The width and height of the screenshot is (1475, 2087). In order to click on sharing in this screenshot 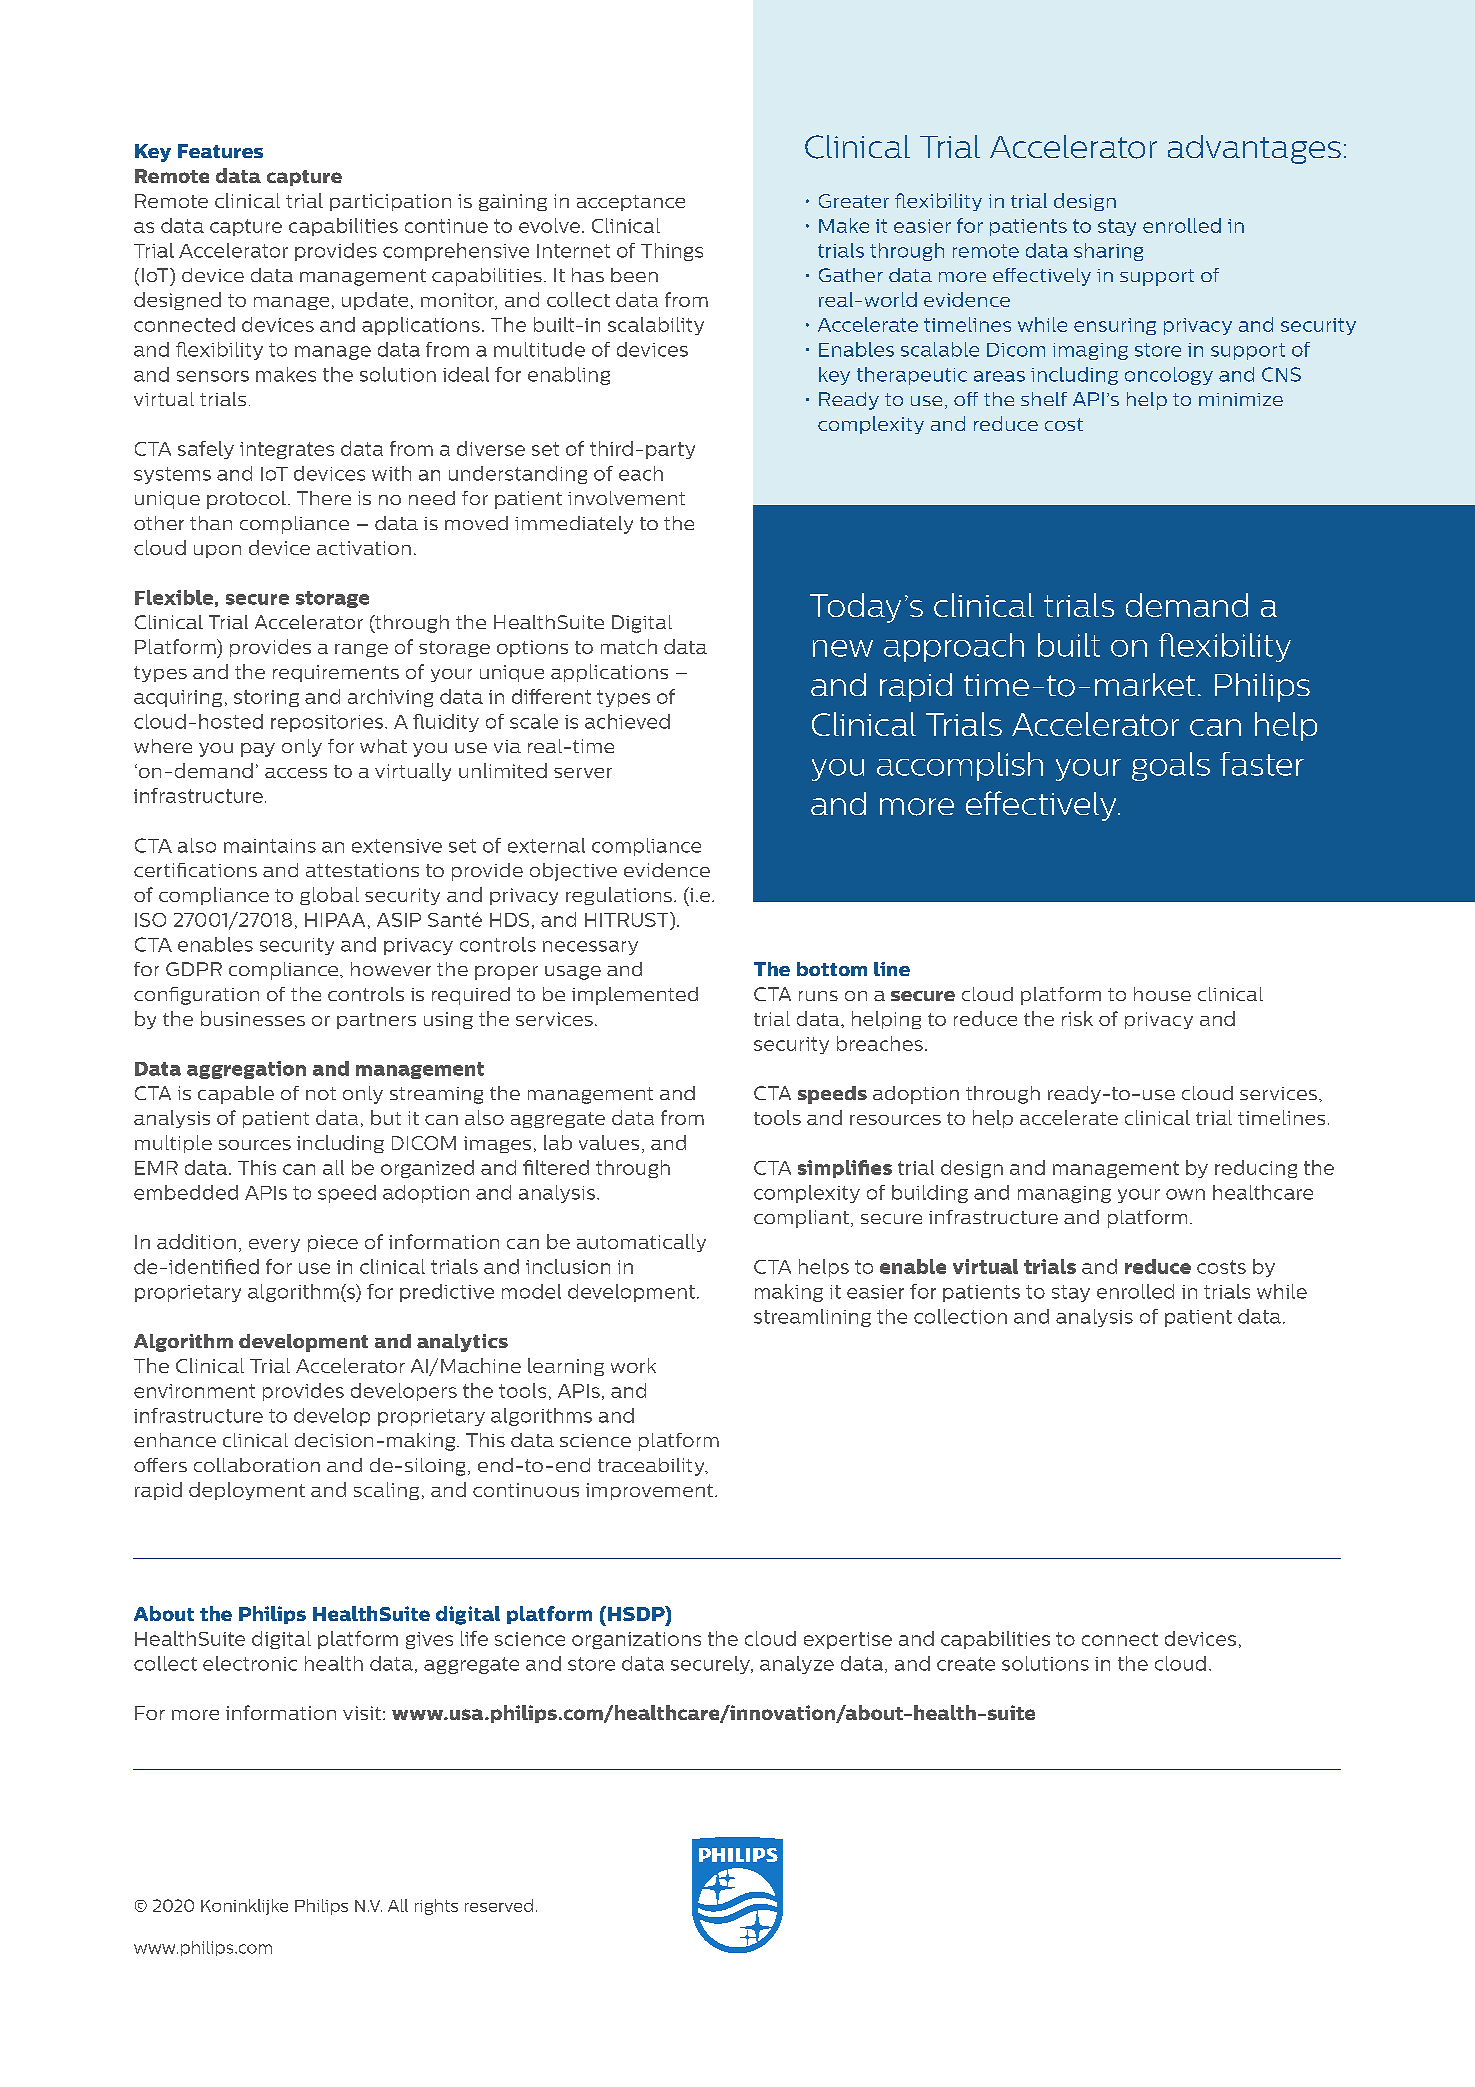, I will do `click(1108, 252)`.
